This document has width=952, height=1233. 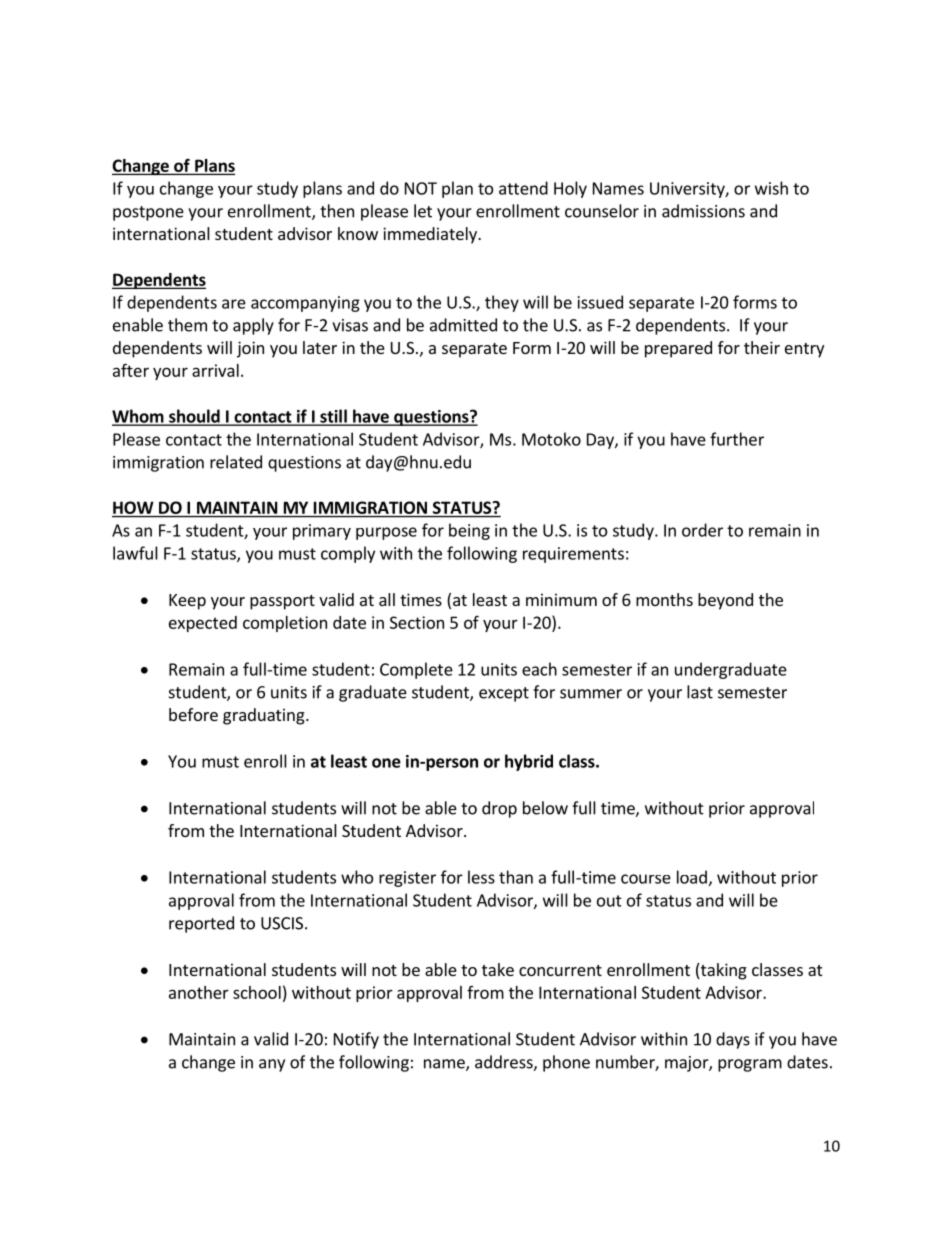 I want to click on another, so click(x=199, y=992).
